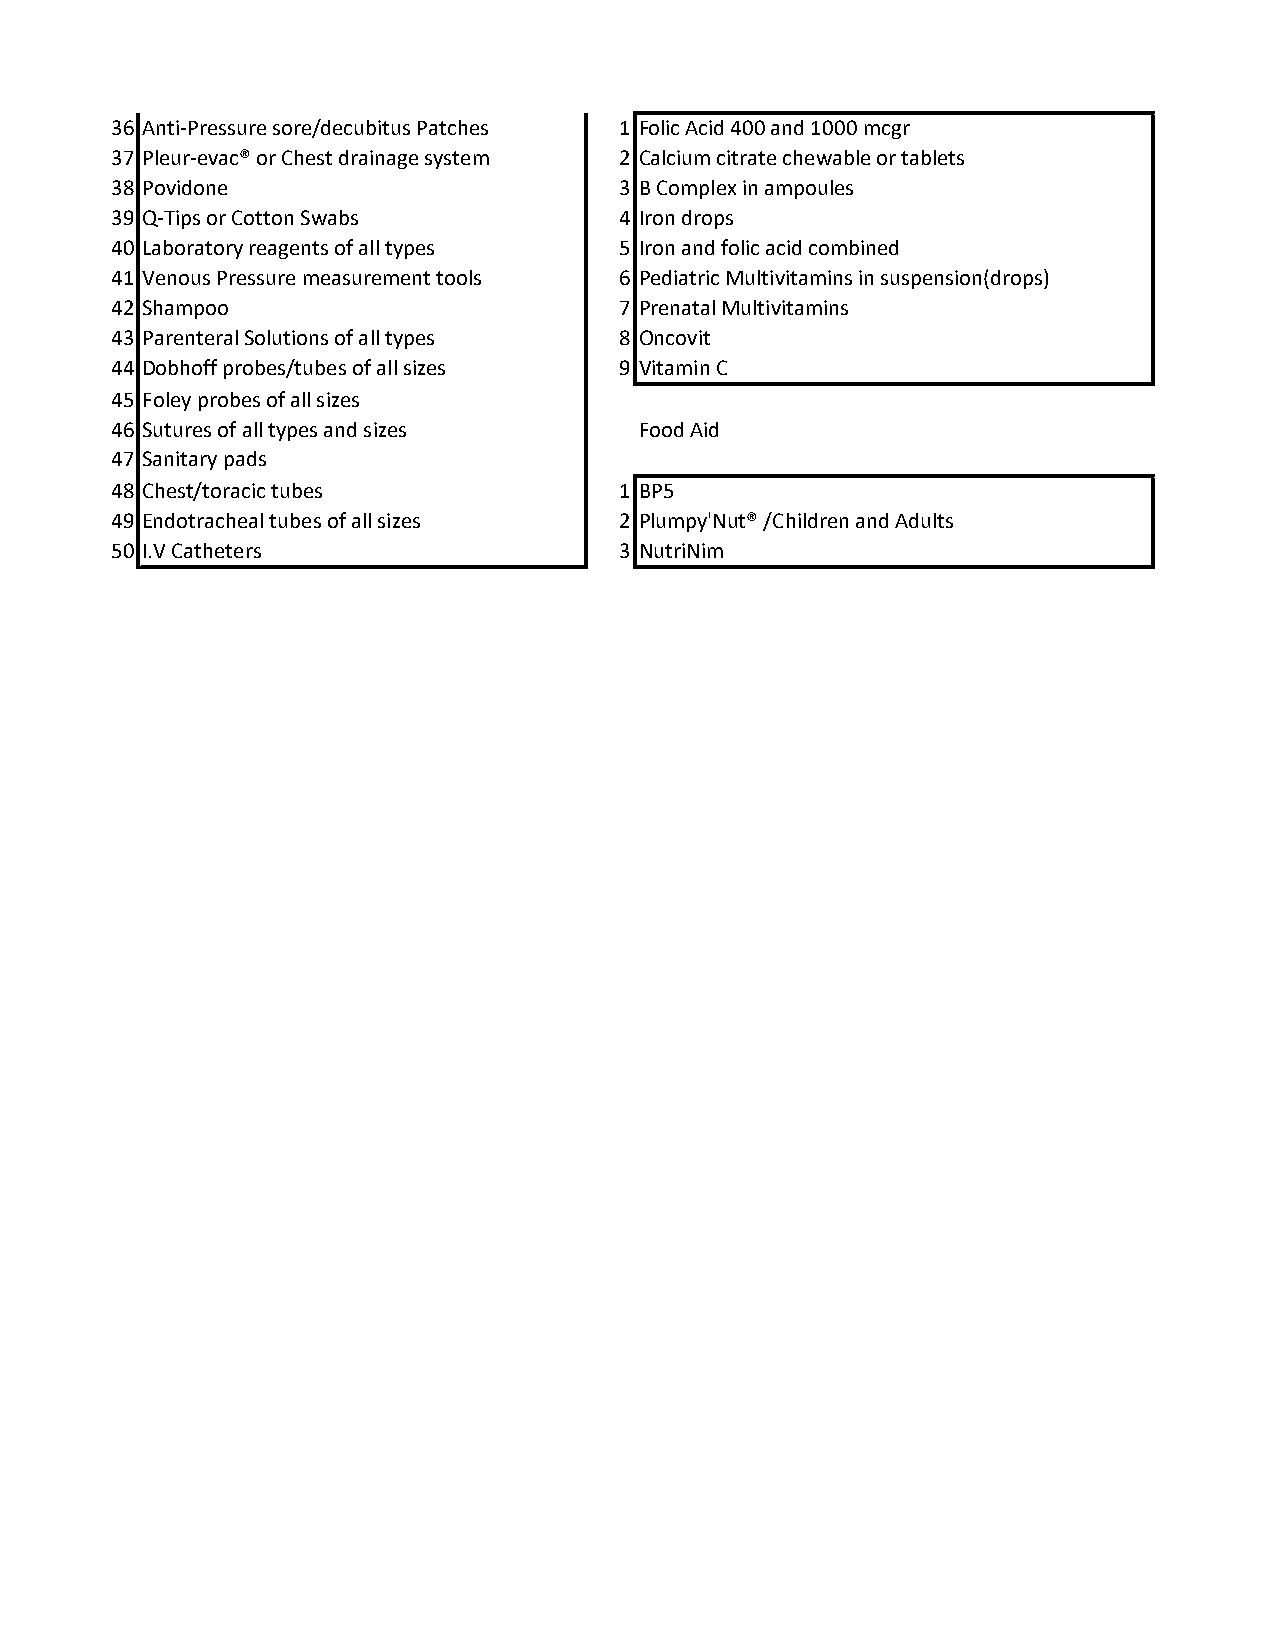  Describe the element at coordinates (378, 159) in the screenshot. I see `drainage` at that location.
